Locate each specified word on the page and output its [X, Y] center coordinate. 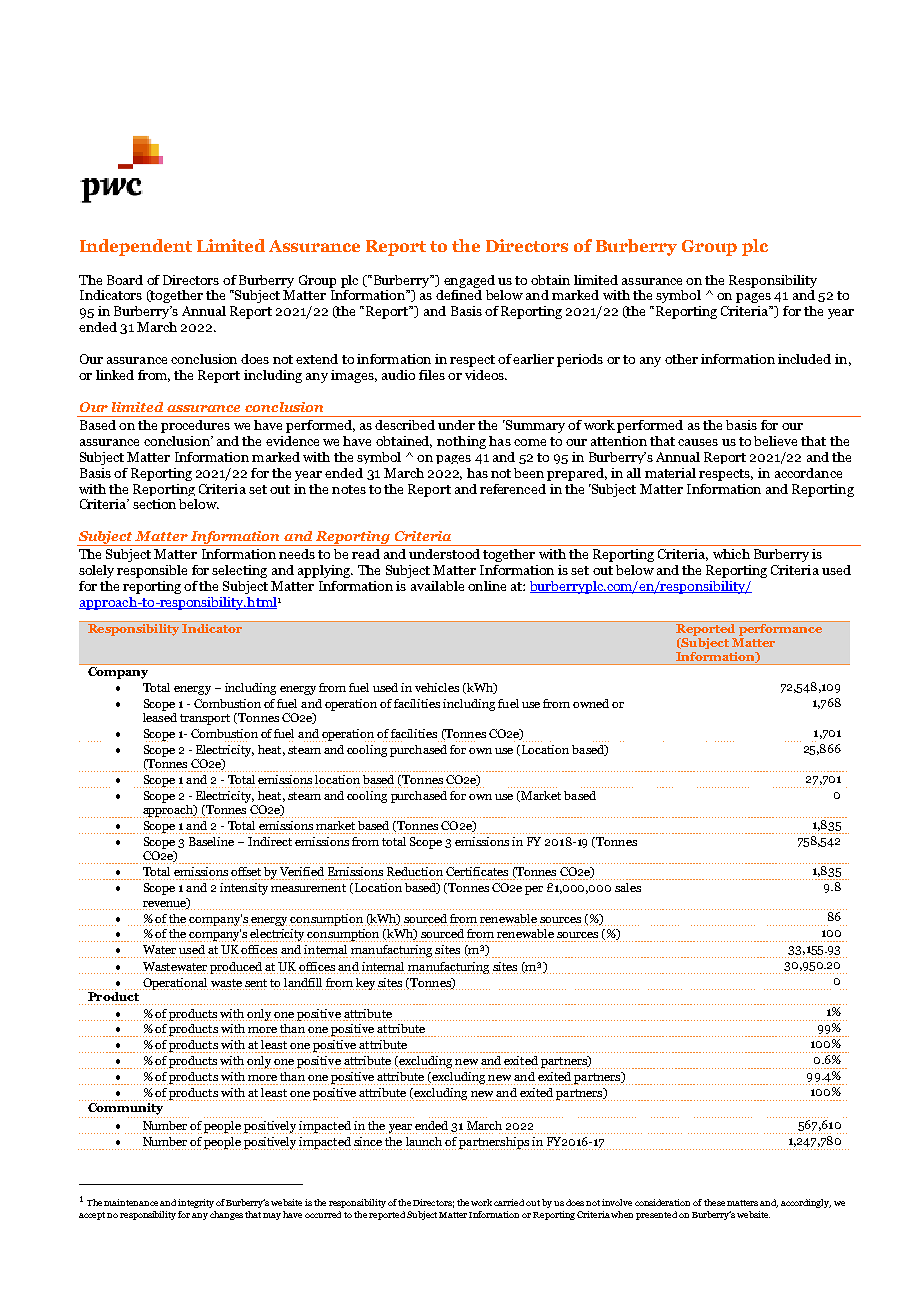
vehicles [437, 687]
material [670, 473]
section [154, 504]
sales [628, 887]
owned [591, 703]
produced [237, 968]
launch [424, 1141]
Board [125, 280]
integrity [196, 1203]
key [367, 984]
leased [160, 716]
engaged [469, 281]
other [681, 359]
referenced [513, 489]
